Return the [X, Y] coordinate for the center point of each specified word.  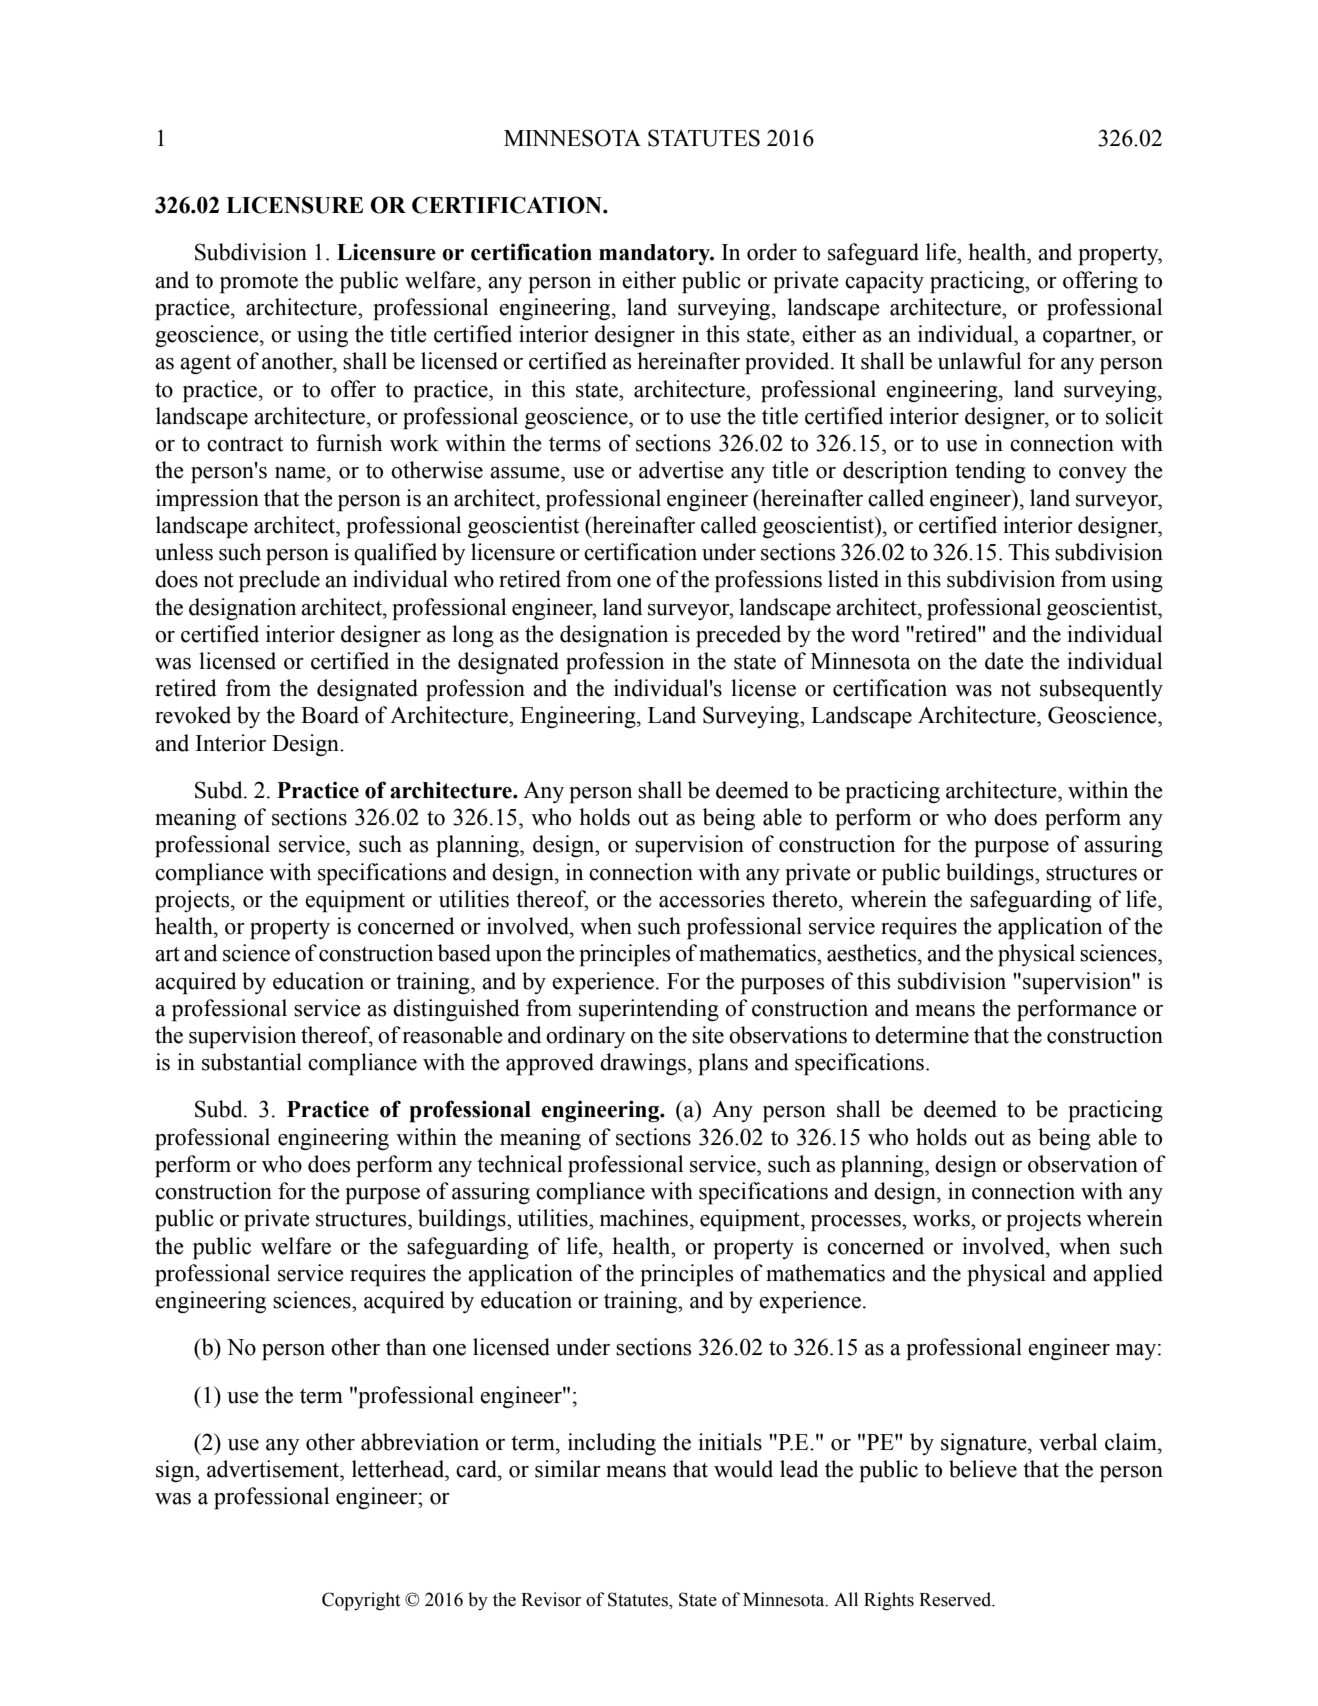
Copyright [361, 1601]
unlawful [980, 361]
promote [259, 284]
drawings [643, 1064]
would [743, 1469]
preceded [738, 636]
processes [857, 1223]
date [1004, 661]
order [772, 252]
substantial [252, 1062]
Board [330, 715]
